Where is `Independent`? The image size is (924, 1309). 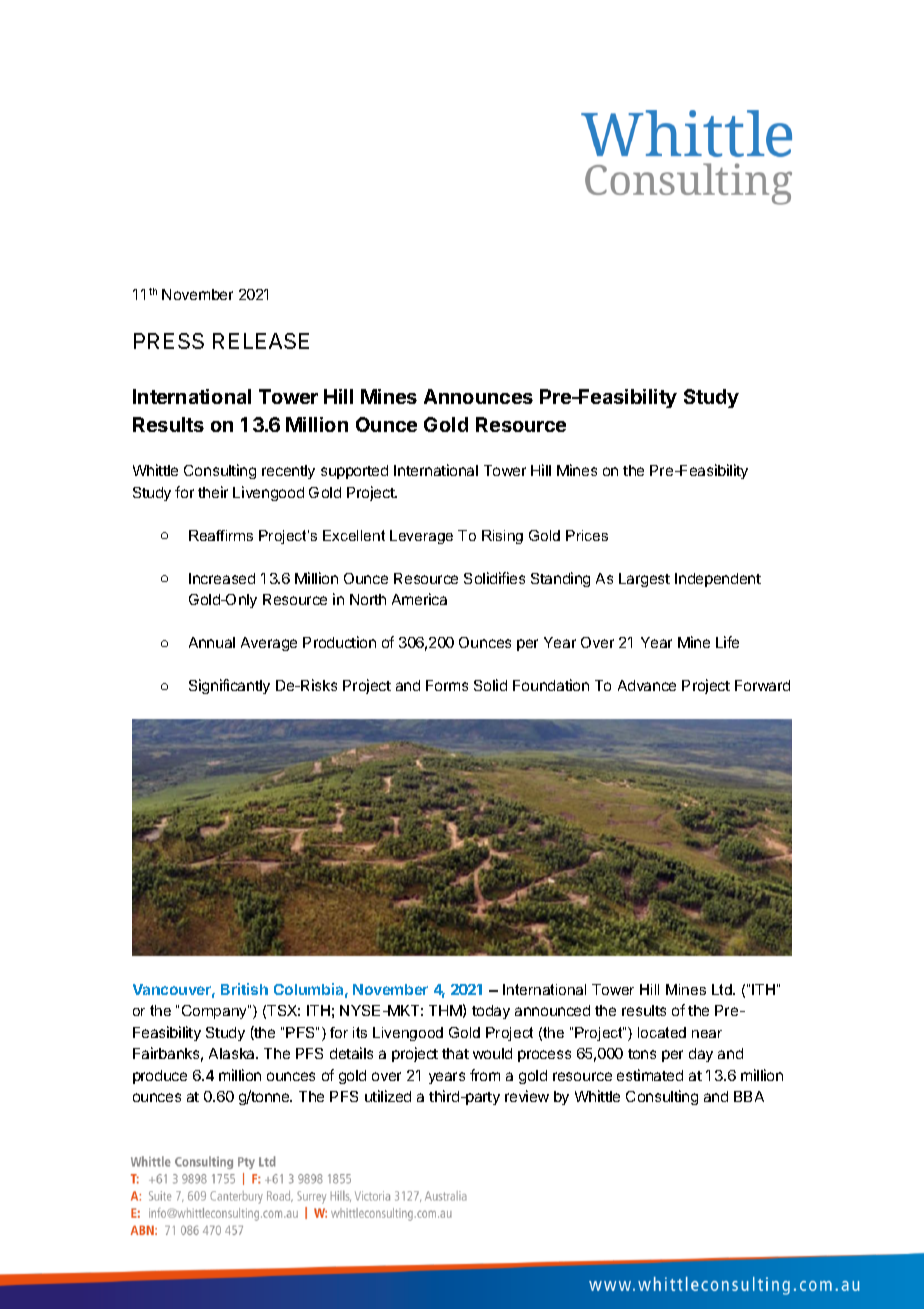 Independent is located at coordinates (718, 580).
